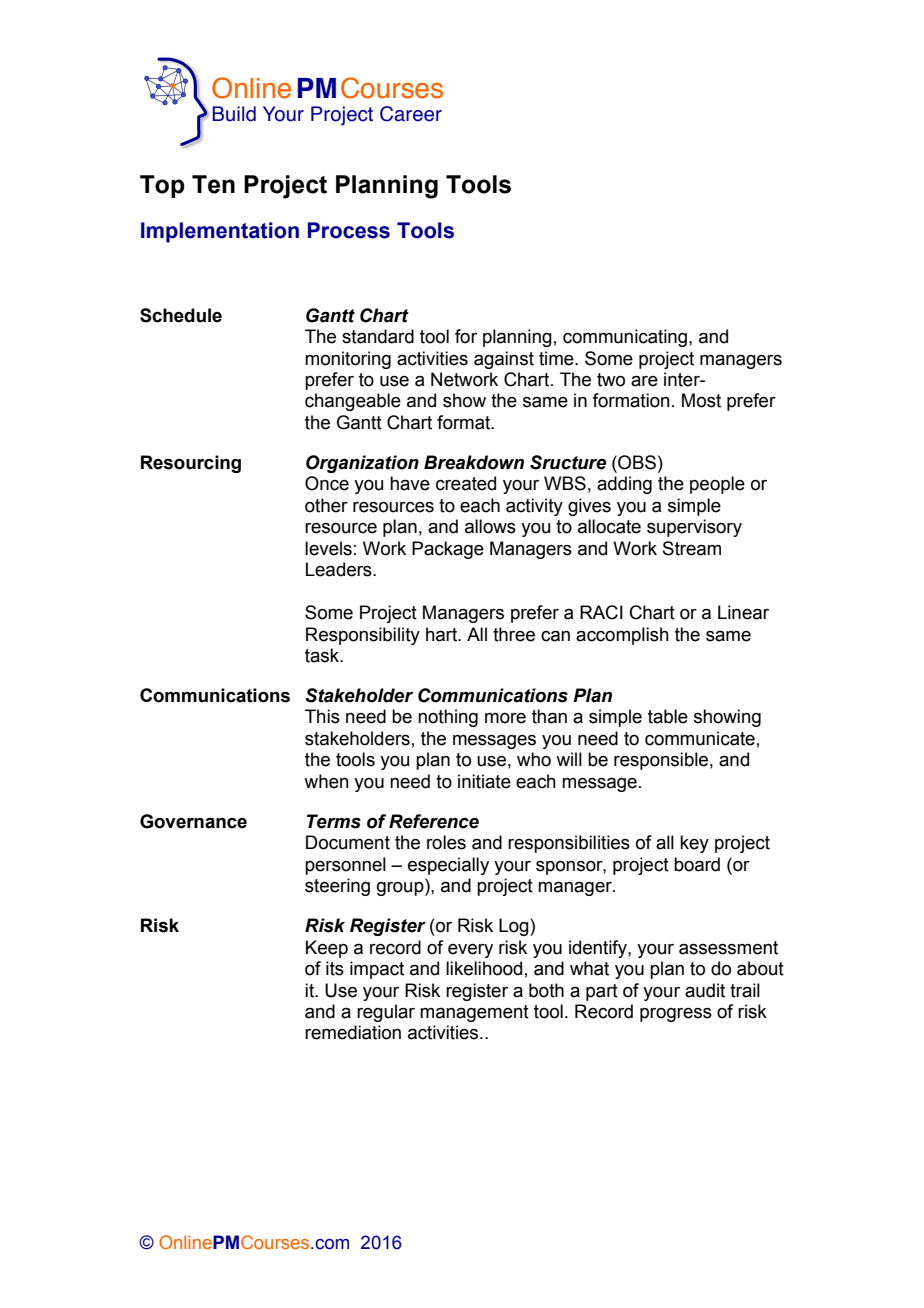 The width and height of the screenshot is (924, 1308). I want to click on management, so click(474, 1013).
